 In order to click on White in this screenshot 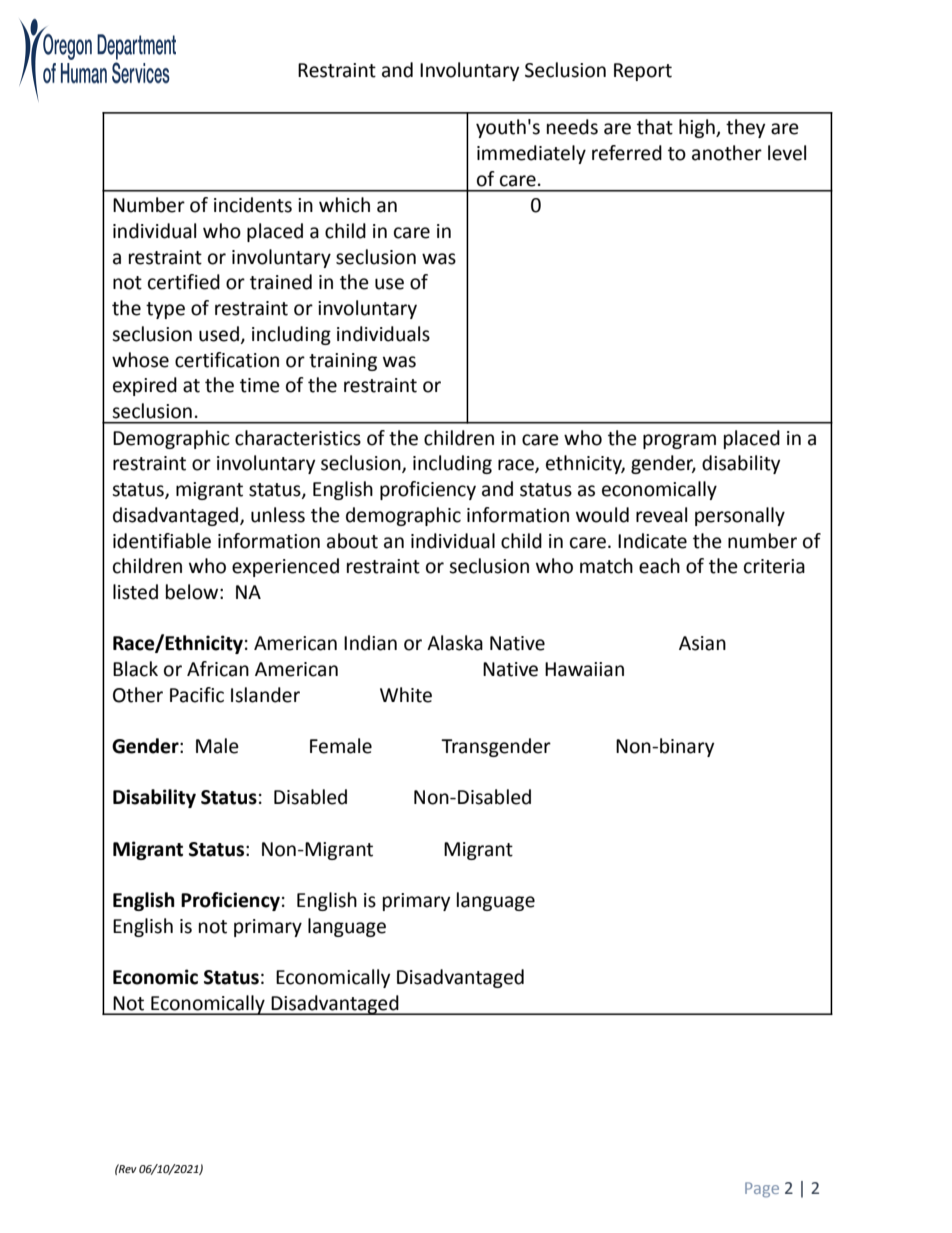, I will do `click(406, 695)`.
